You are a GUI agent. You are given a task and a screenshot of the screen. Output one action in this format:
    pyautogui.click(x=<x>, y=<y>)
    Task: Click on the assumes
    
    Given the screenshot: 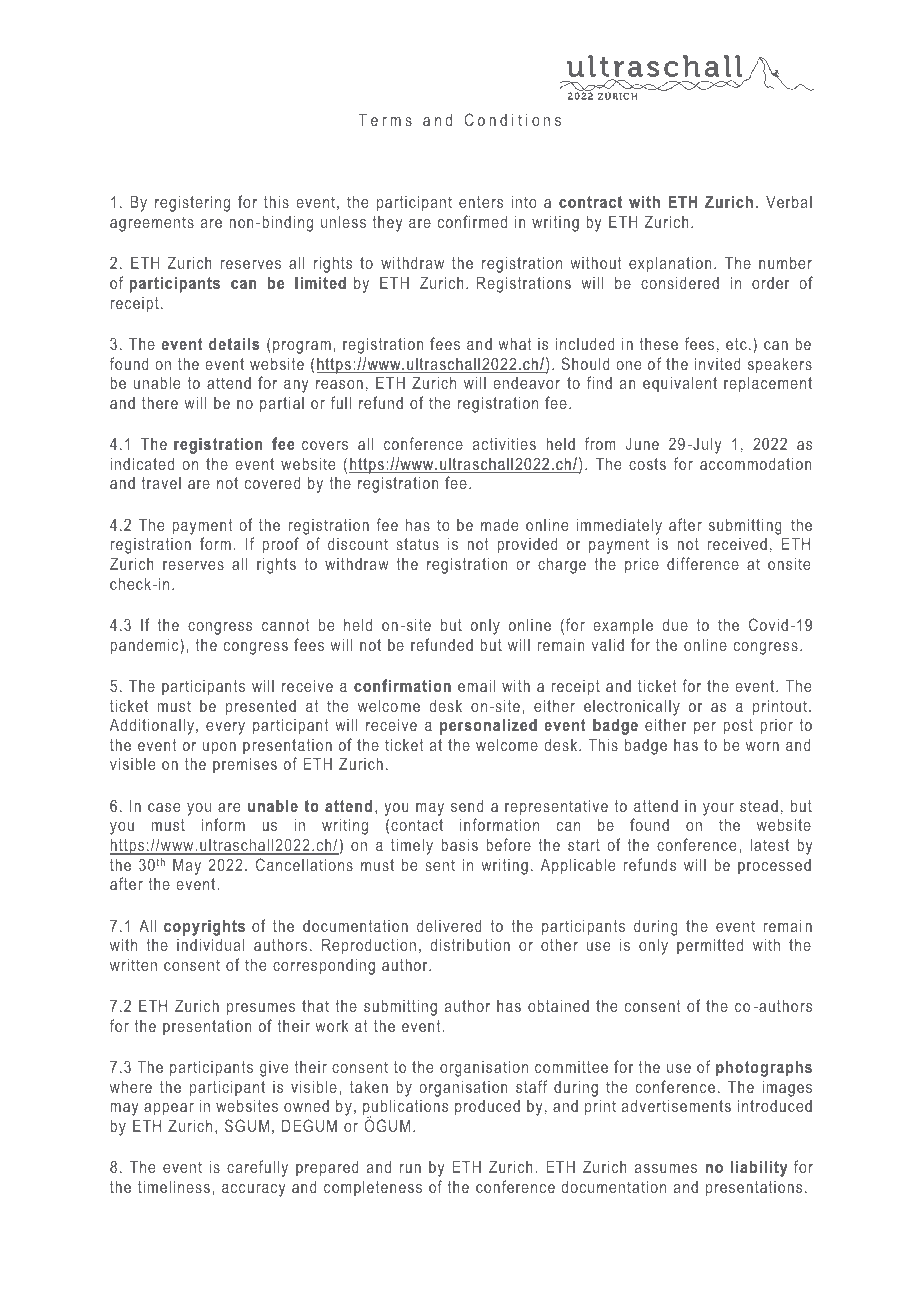 What is the action you would take?
    pyautogui.click(x=666, y=1168)
